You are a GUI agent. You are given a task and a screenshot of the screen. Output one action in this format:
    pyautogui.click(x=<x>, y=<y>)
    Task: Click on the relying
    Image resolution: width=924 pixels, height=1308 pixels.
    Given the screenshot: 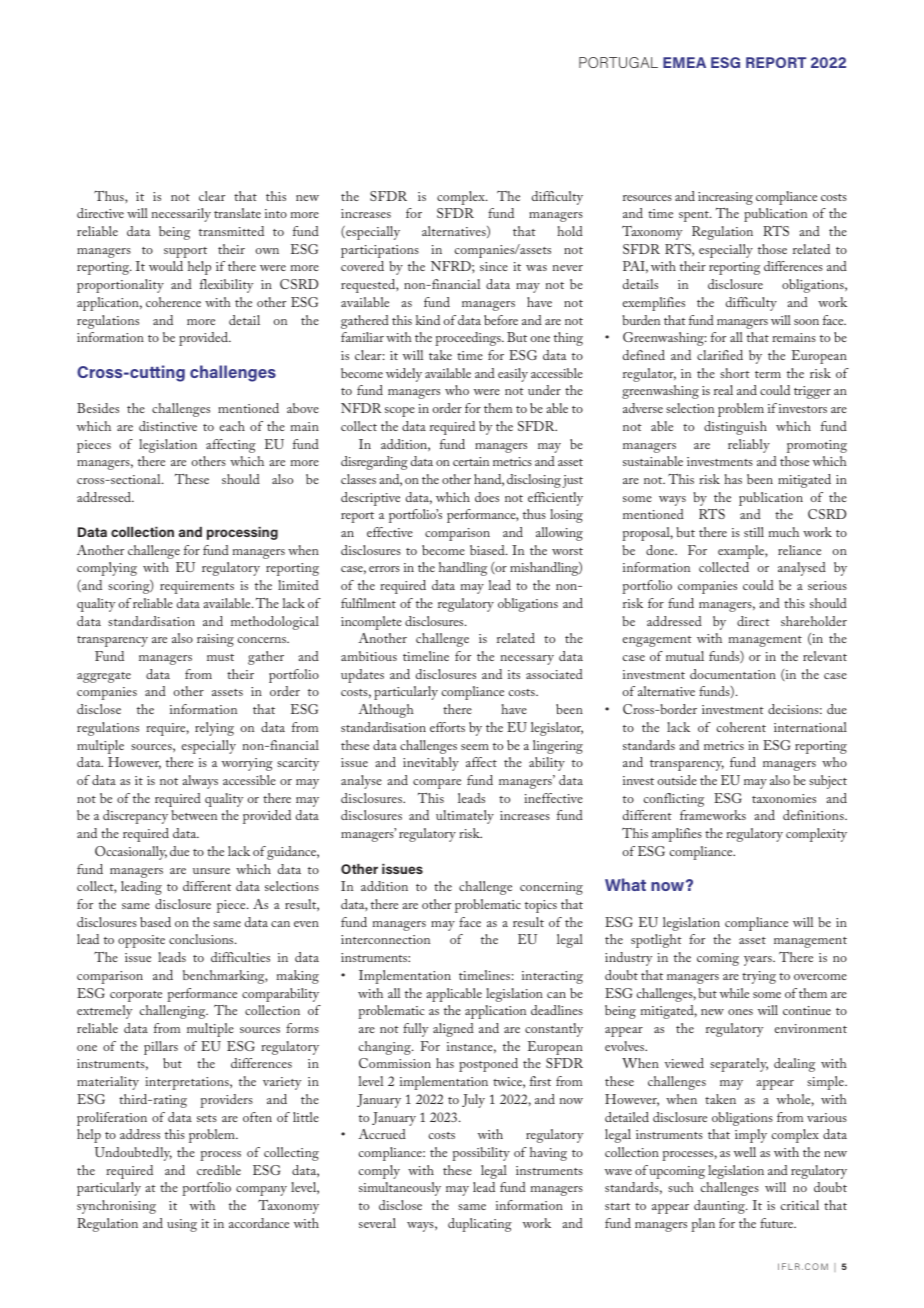 What is the action you would take?
    pyautogui.click(x=214, y=729)
